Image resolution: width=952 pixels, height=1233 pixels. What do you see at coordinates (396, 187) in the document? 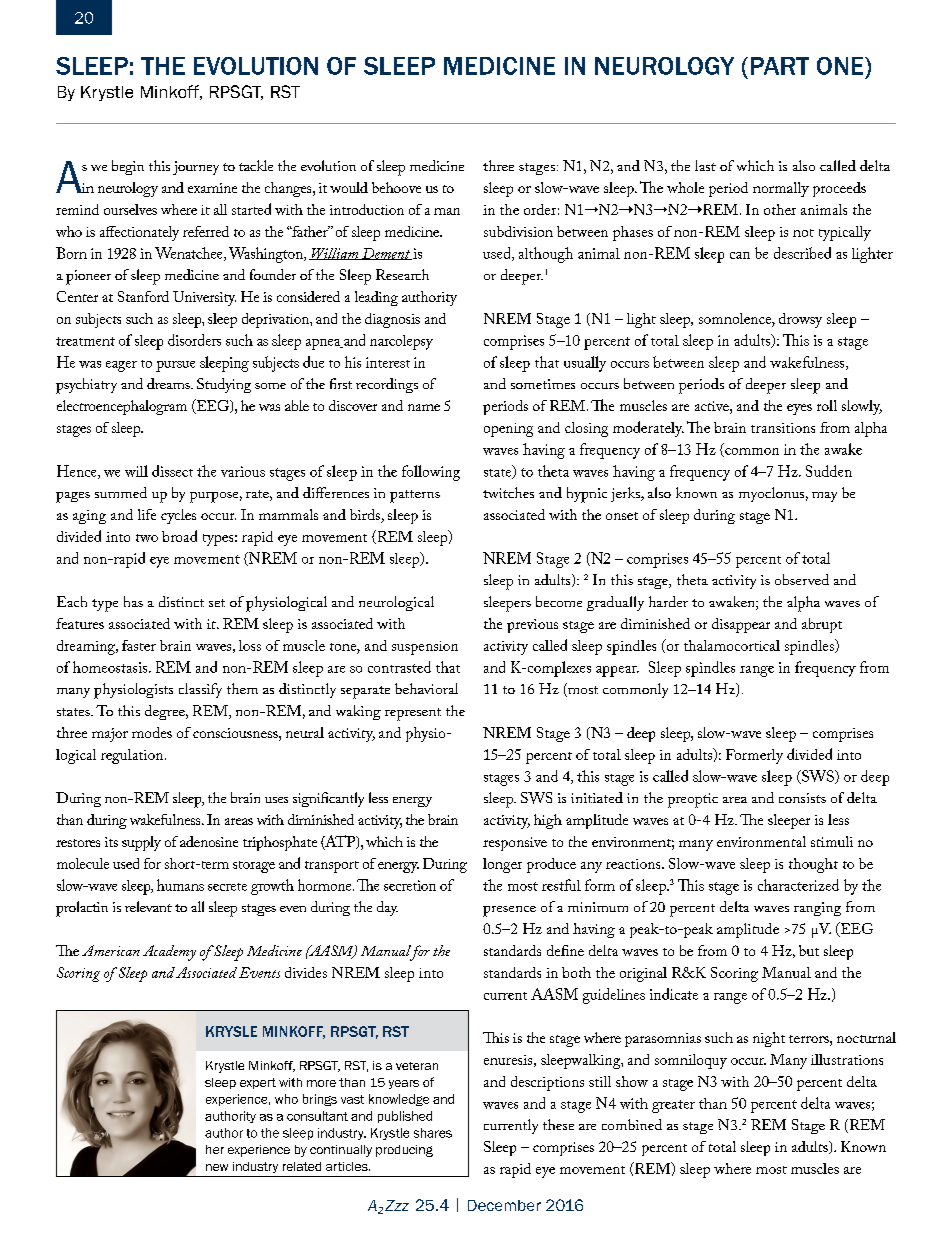
I see `behoove` at bounding box center [396, 187].
